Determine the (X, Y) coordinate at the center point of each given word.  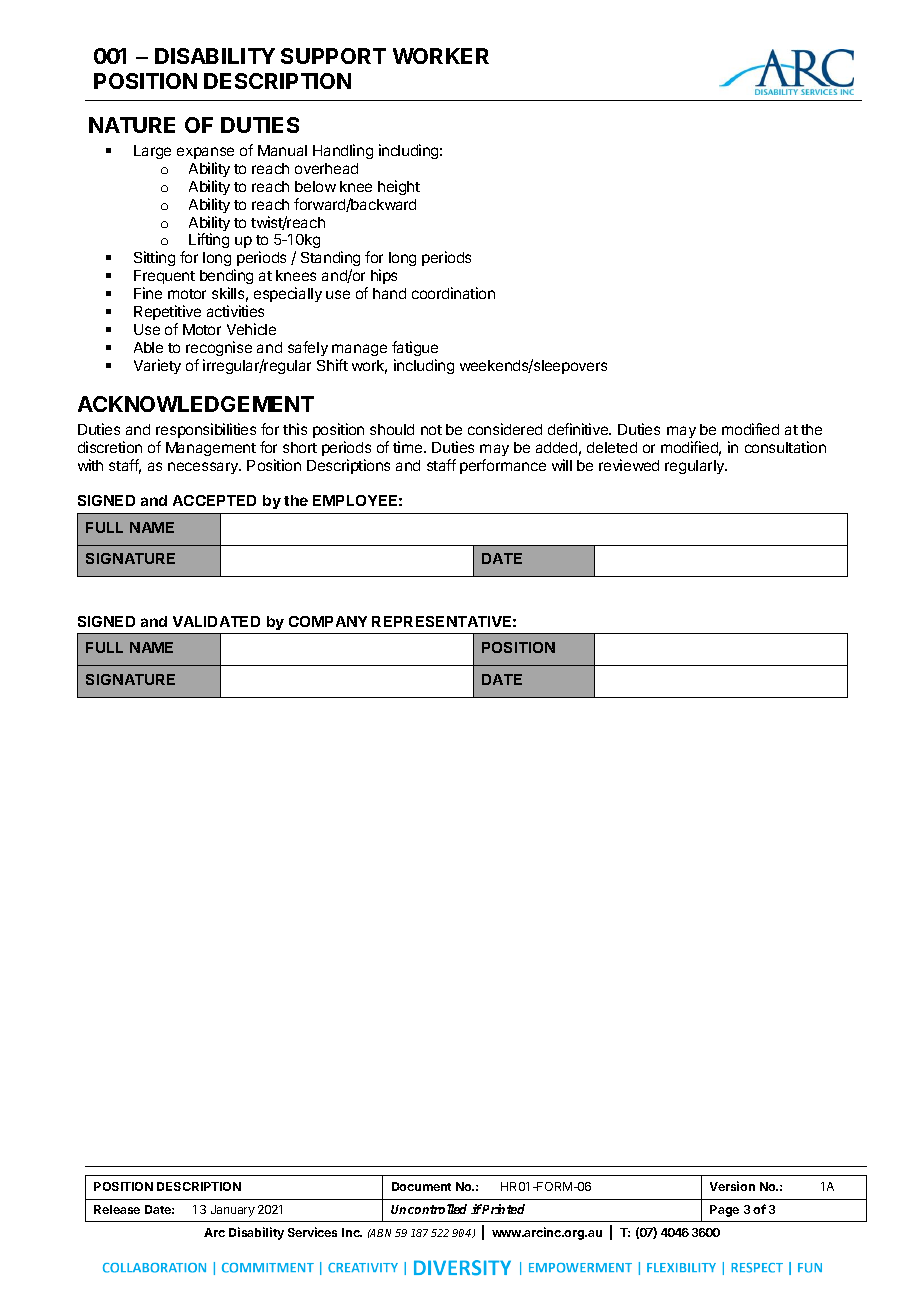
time (409, 447)
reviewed (629, 465)
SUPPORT (333, 56)
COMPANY (328, 621)
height (399, 187)
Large (152, 152)
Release (117, 1209)
